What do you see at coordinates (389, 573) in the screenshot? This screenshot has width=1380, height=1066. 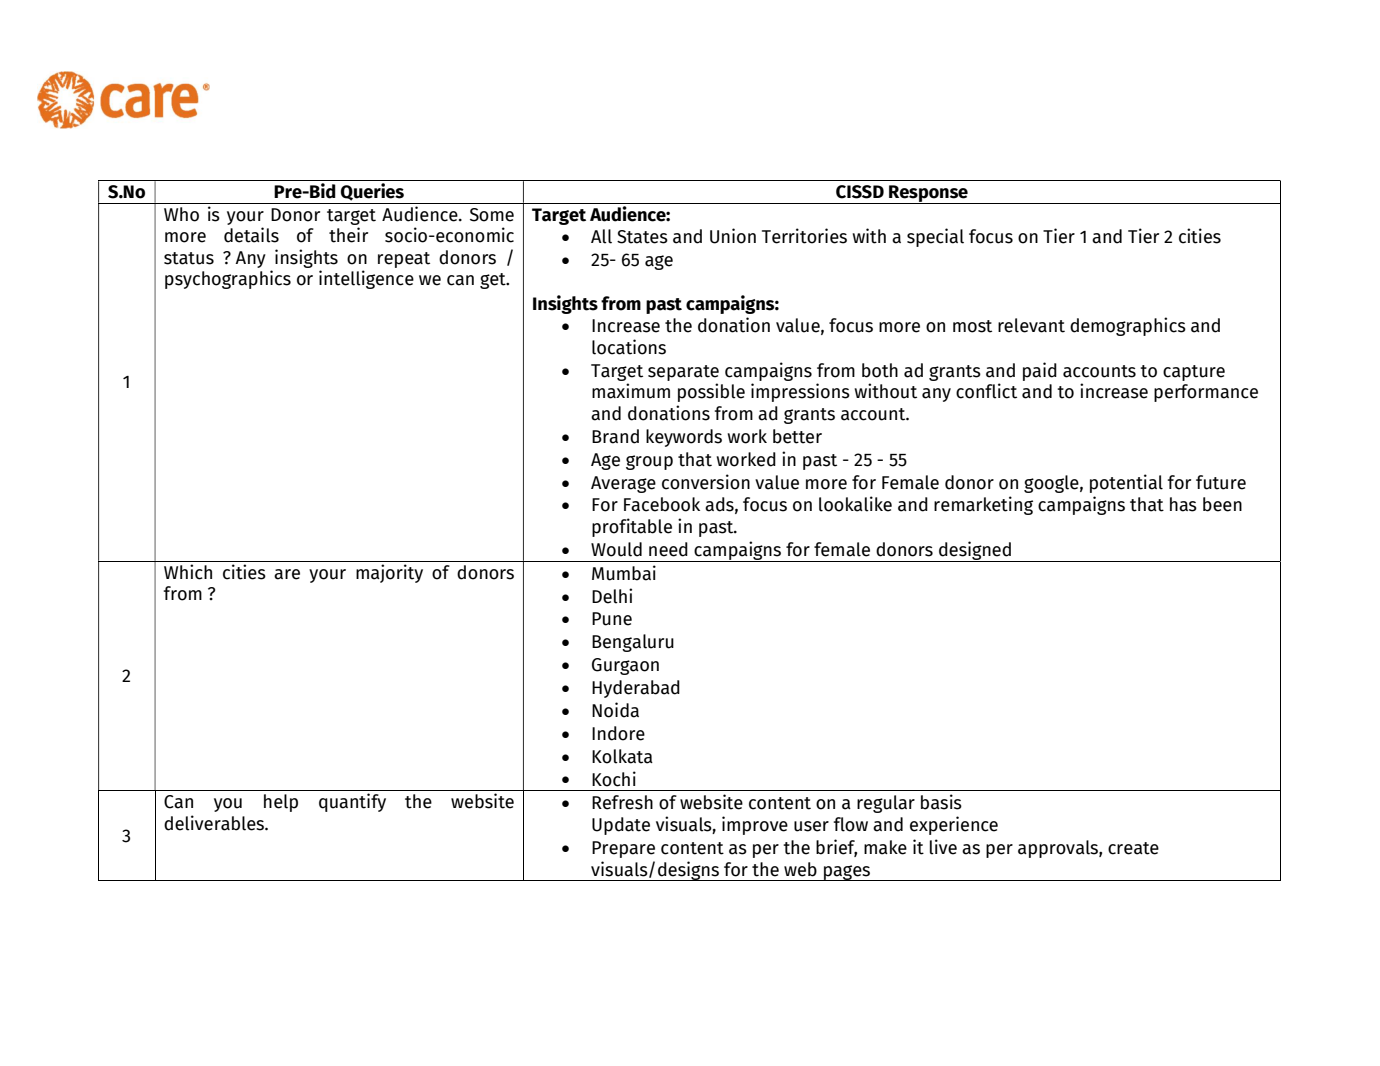 I see `majority` at bounding box center [389, 573].
